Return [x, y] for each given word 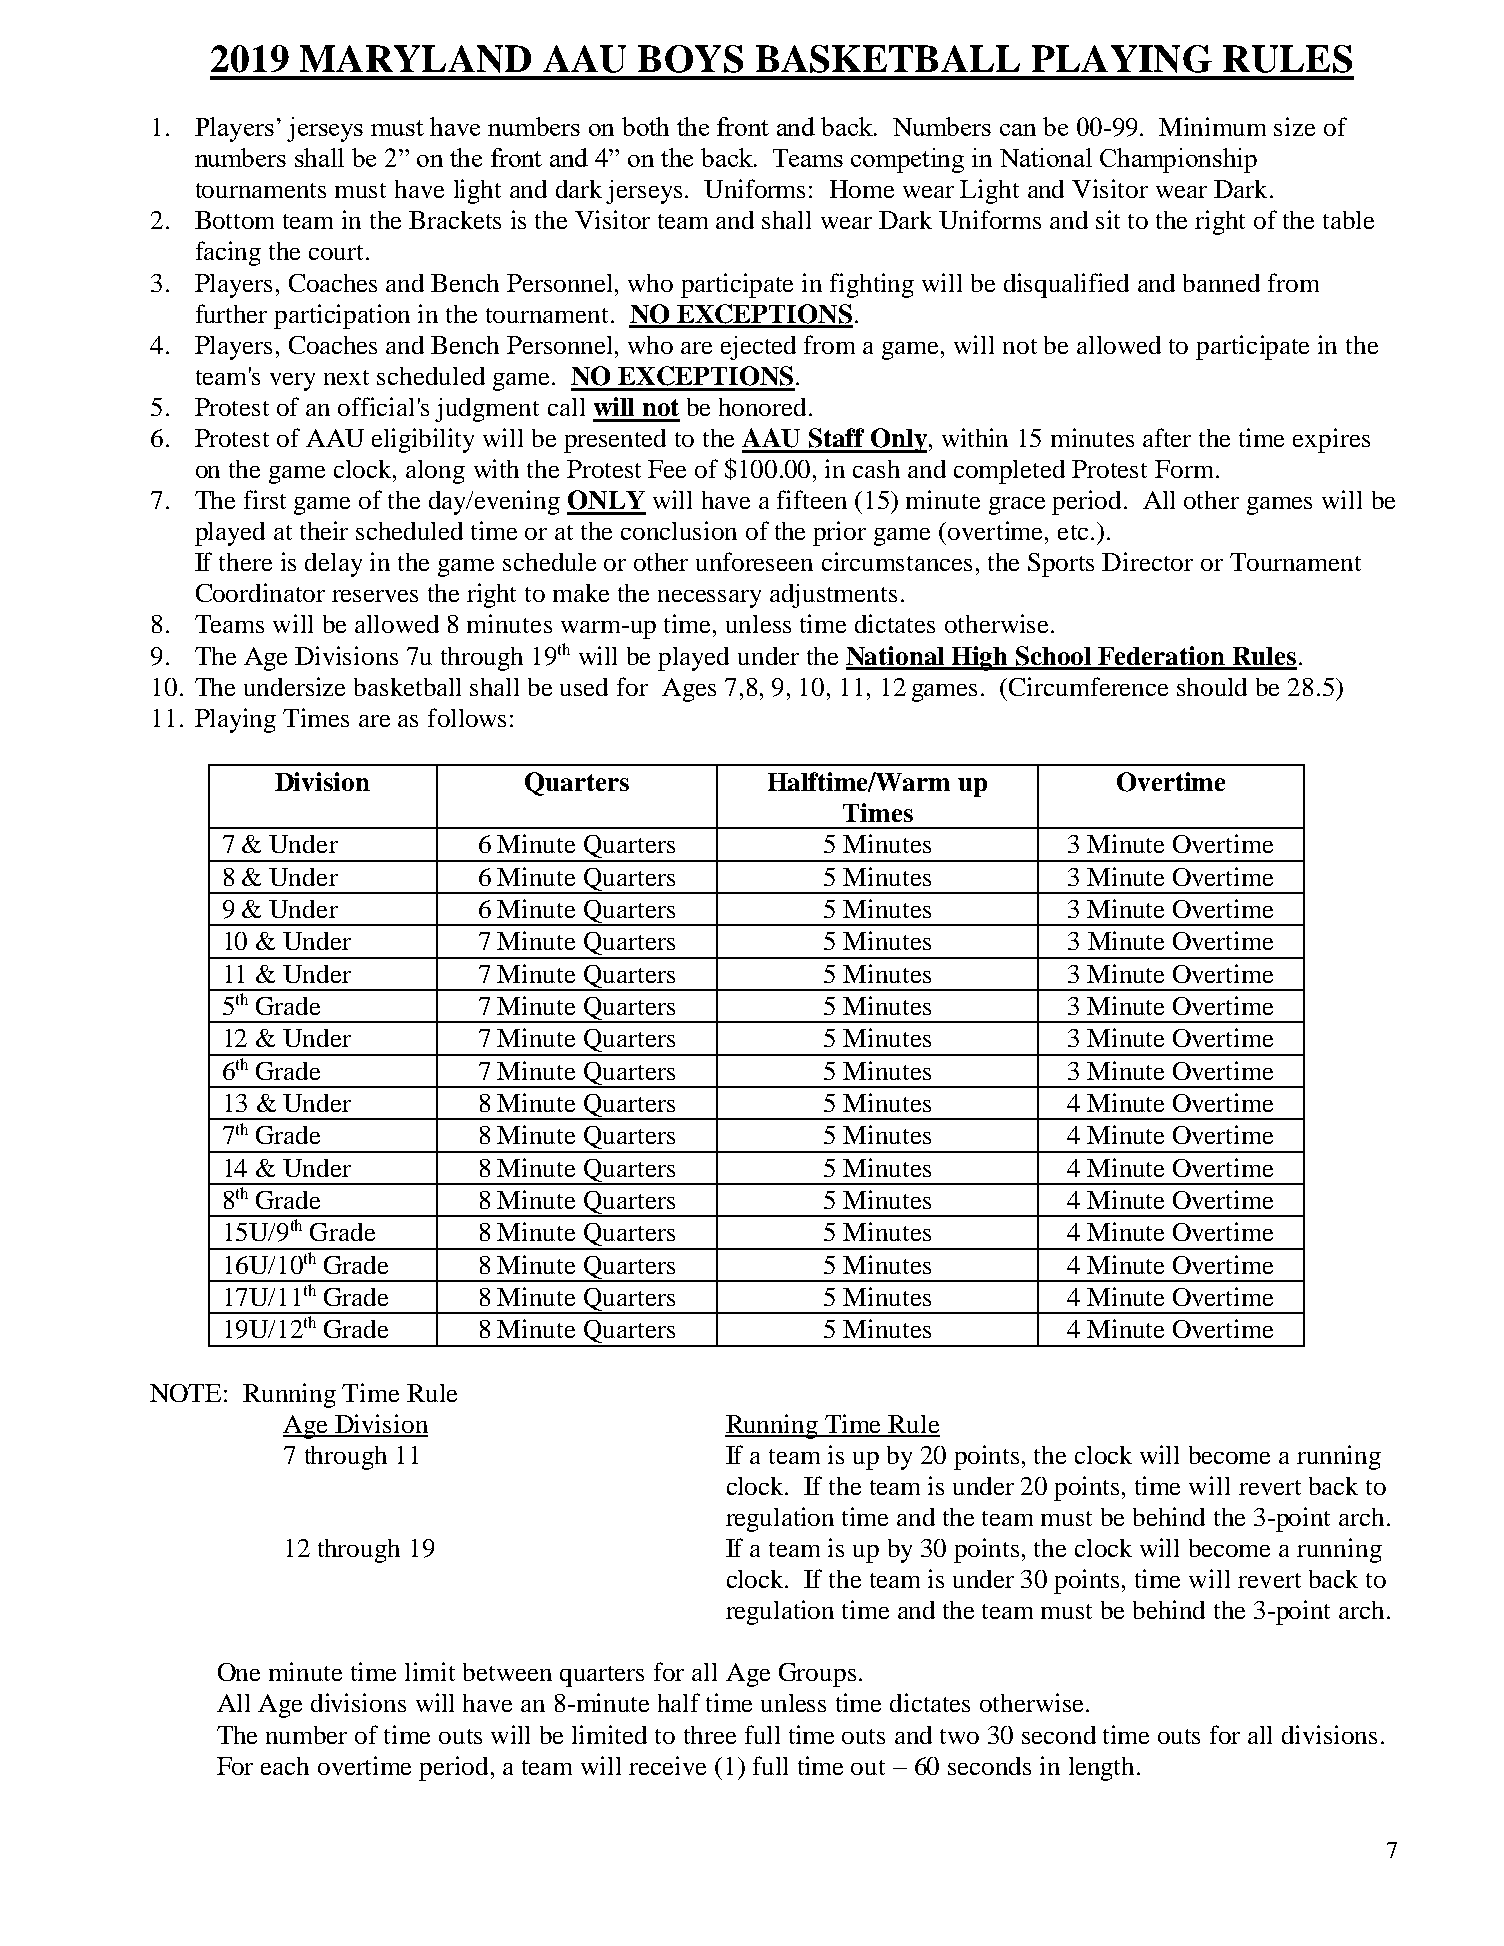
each [285, 1766]
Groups [817, 1675]
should [1212, 687]
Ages [689, 690]
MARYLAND [415, 59]
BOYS [690, 59]
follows [467, 717]
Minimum [1212, 126]
